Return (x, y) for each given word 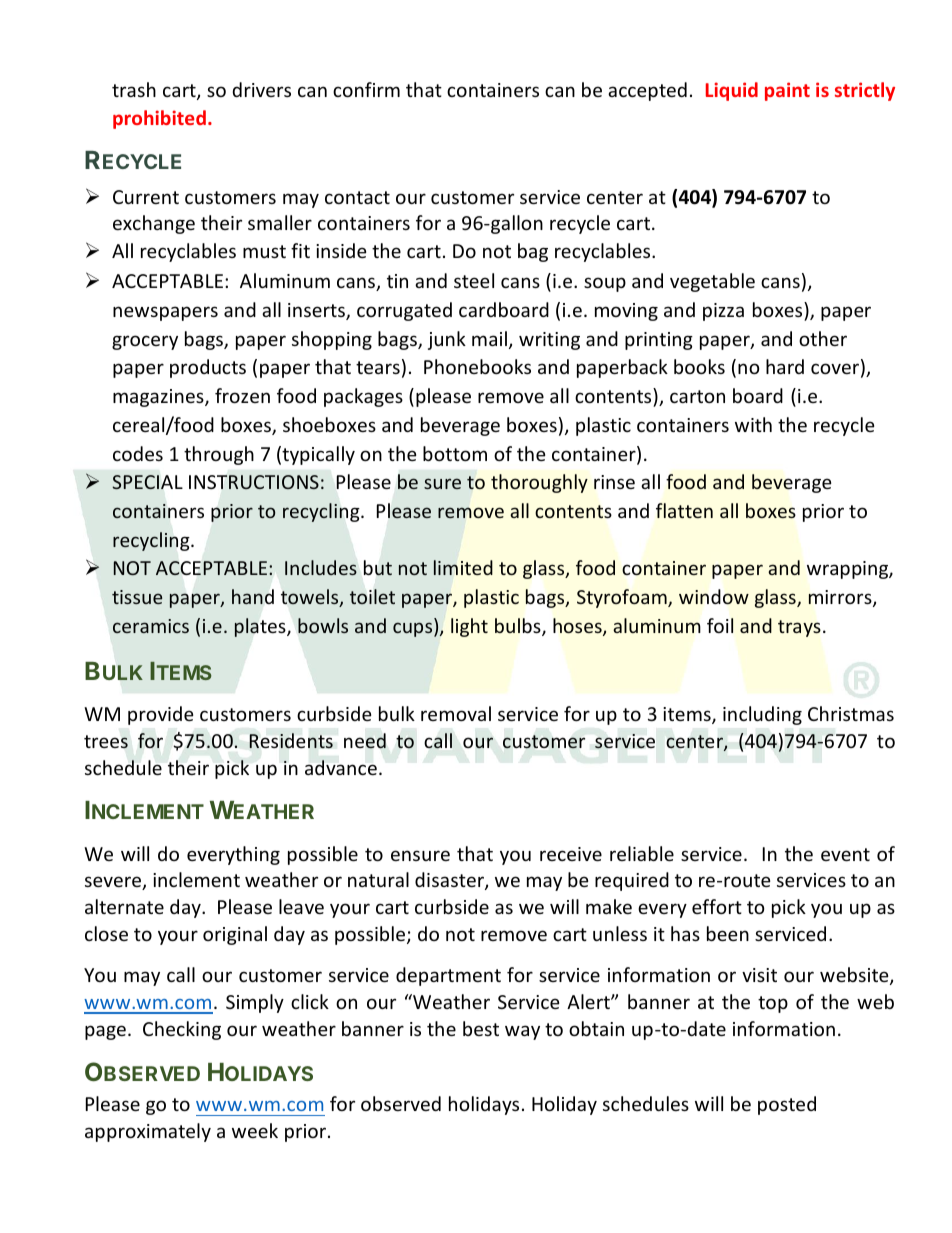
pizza (723, 312)
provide (161, 715)
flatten (684, 510)
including (762, 715)
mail (489, 338)
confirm (366, 89)
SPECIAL (147, 482)
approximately (148, 1132)
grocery (145, 342)
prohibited (159, 119)
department (448, 976)
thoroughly (539, 483)
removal (456, 713)
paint (787, 91)
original (235, 935)
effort (717, 906)
